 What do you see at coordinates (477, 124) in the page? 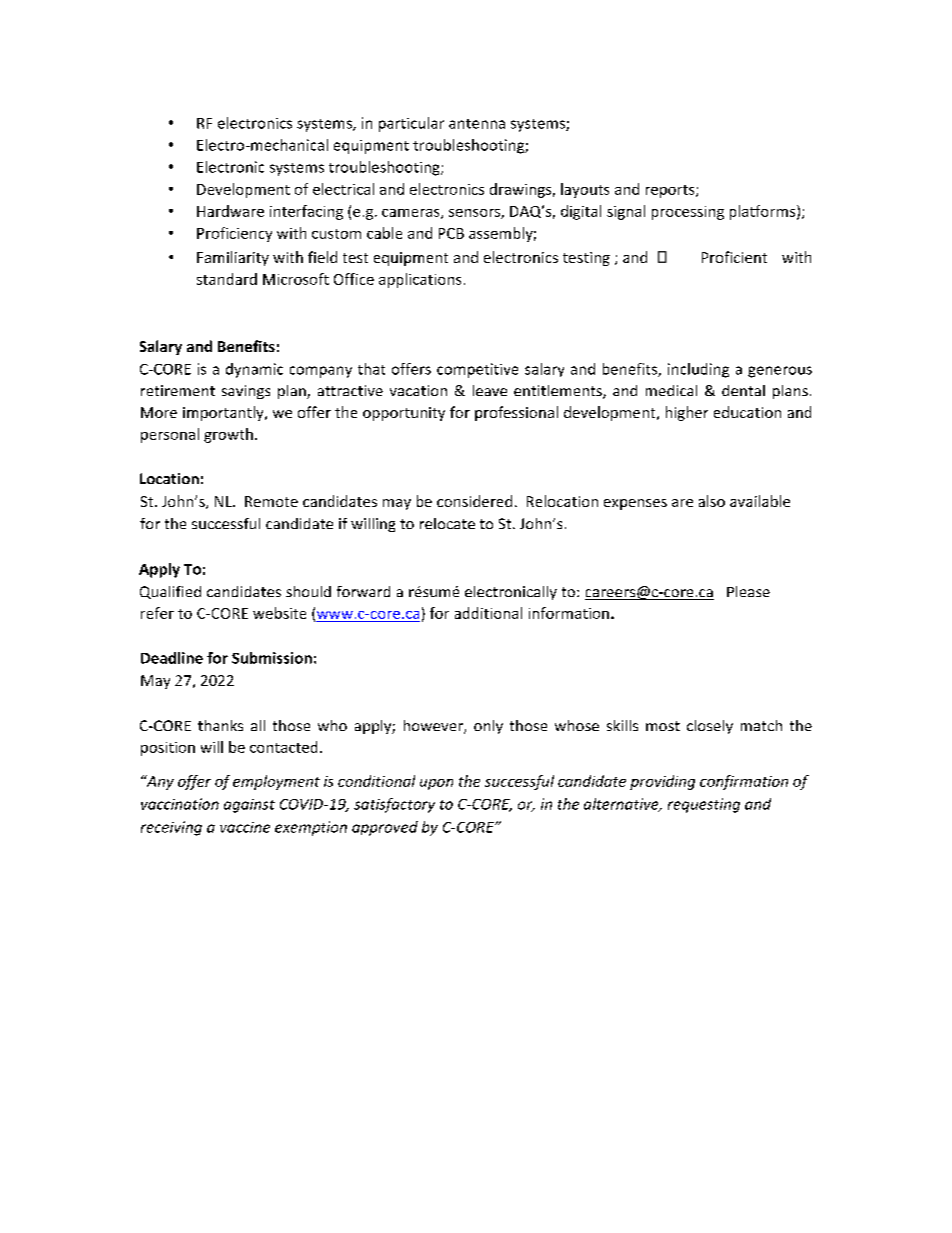
I see `antenna` at bounding box center [477, 124].
